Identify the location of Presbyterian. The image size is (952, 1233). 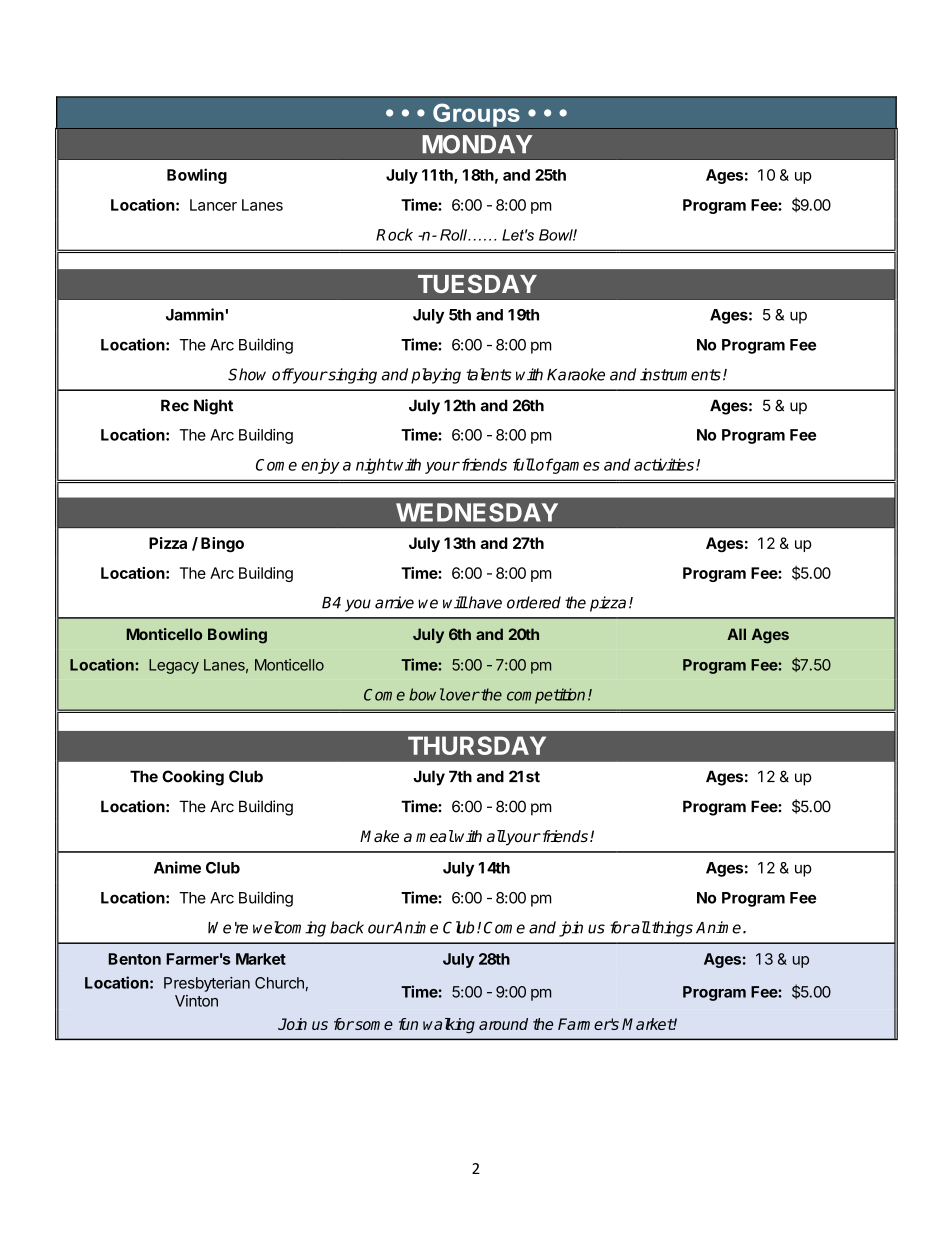
(207, 984).
